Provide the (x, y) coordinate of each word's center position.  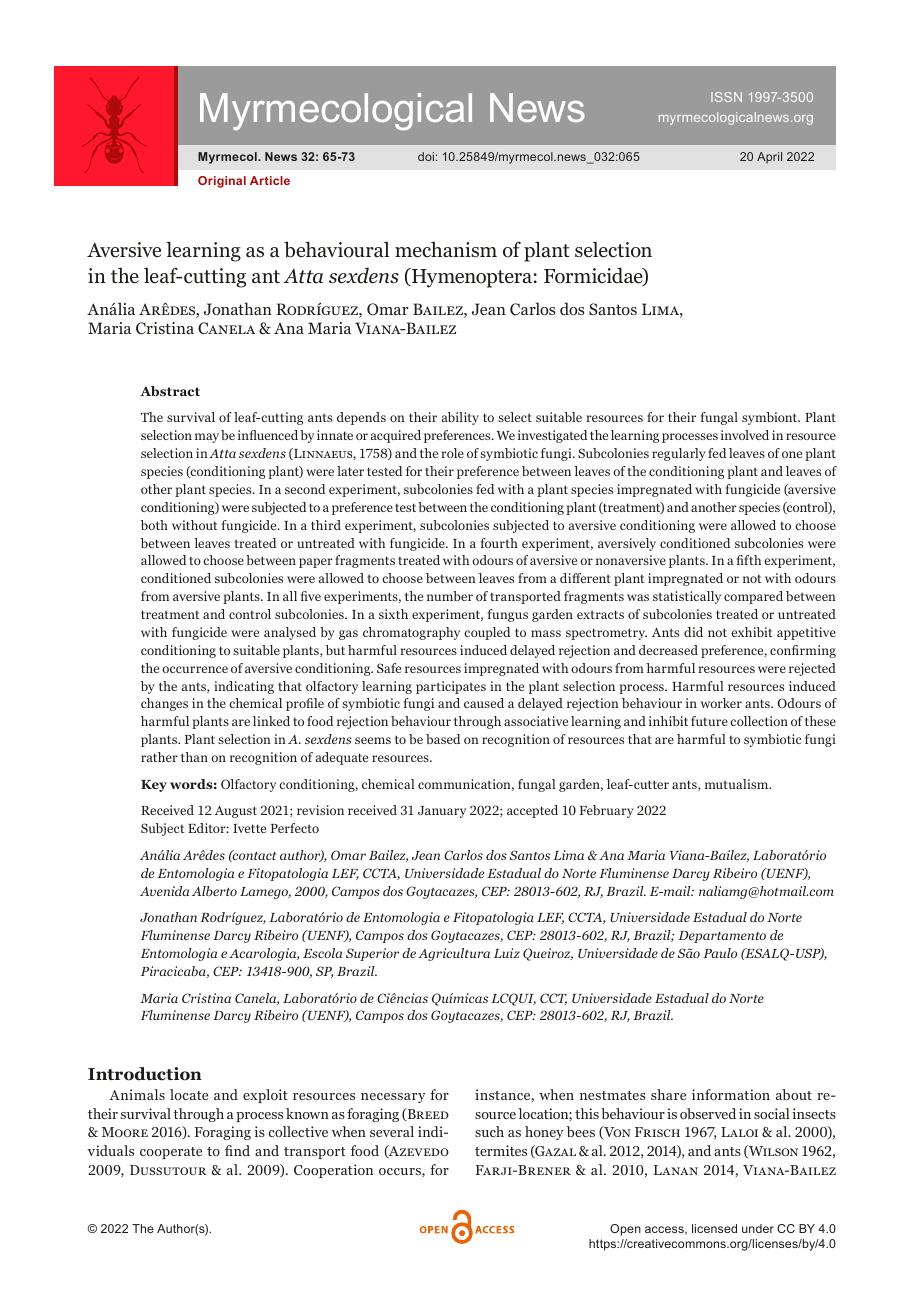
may (207, 438)
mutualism (738, 784)
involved (745, 435)
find (237, 1150)
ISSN (726, 97)
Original (222, 182)
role (452, 453)
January (442, 812)
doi (426, 156)
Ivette (249, 828)
